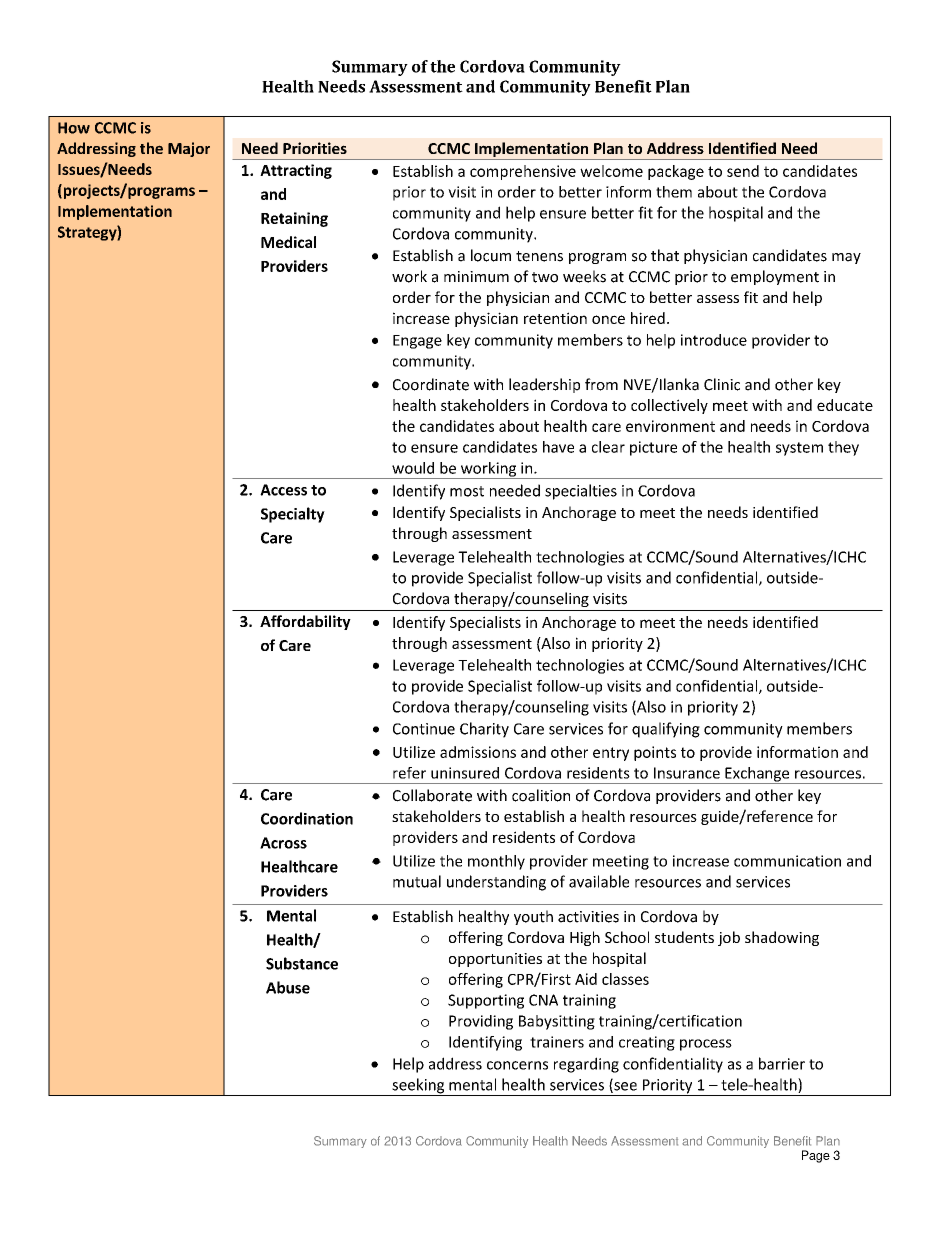 The width and height of the screenshot is (952, 1233). I want to click on Affordability, so click(305, 622).
